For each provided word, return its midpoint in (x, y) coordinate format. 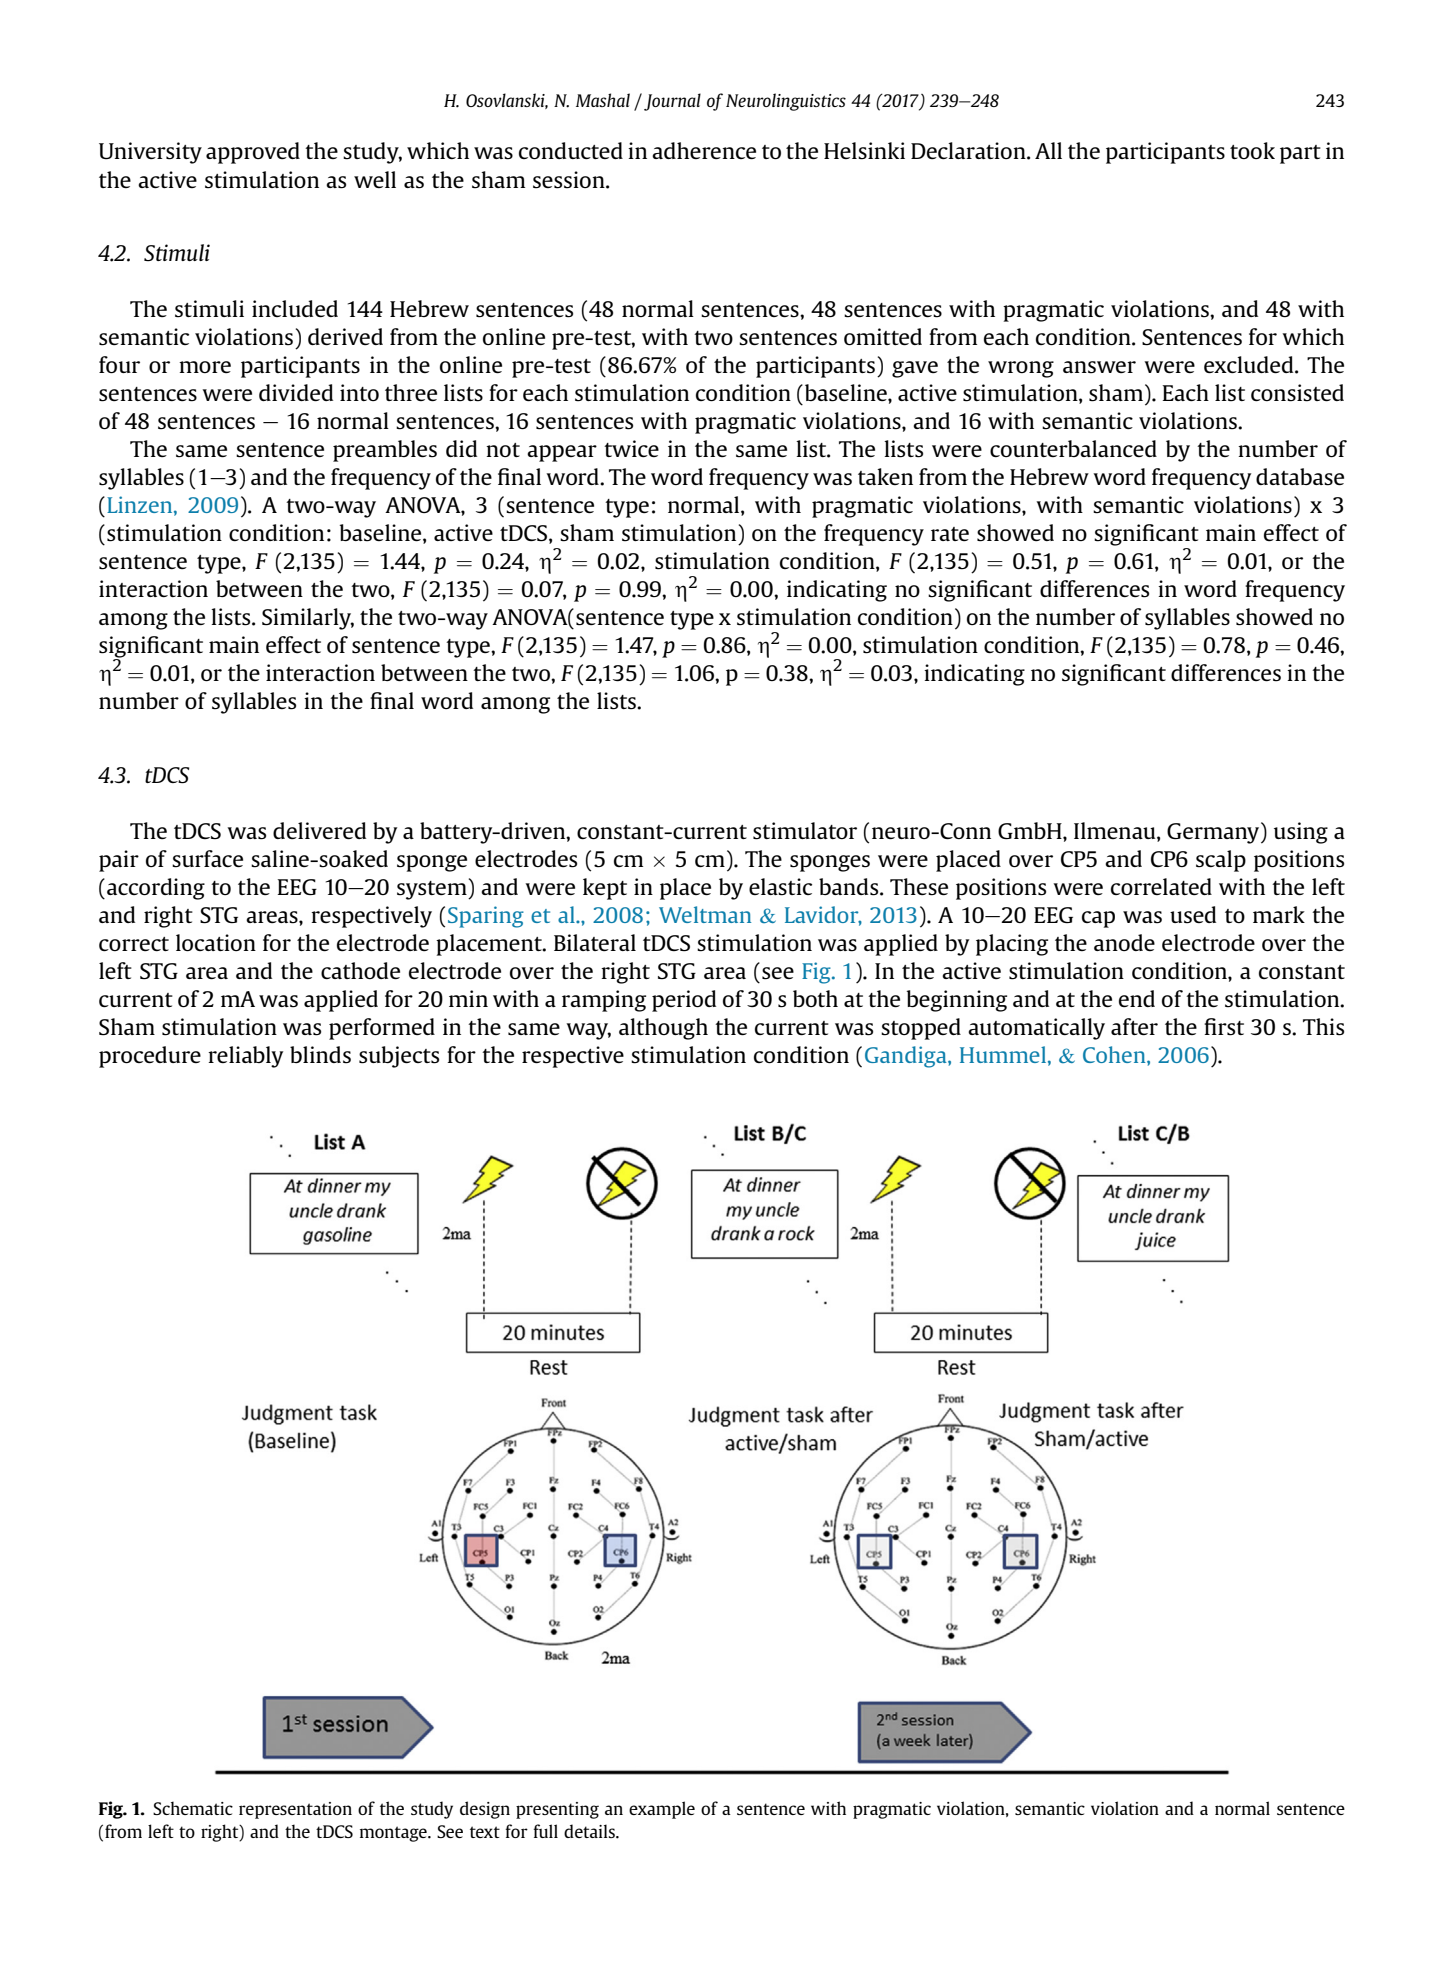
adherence (704, 150)
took (1252, 150)
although (663, 1029)
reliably (245, 1057)
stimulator (805, 831)
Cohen (1115, 1054)
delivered (319, 830)
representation (295, 1810)
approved (253, 153)
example (662, 1810)
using (1301, 833)
